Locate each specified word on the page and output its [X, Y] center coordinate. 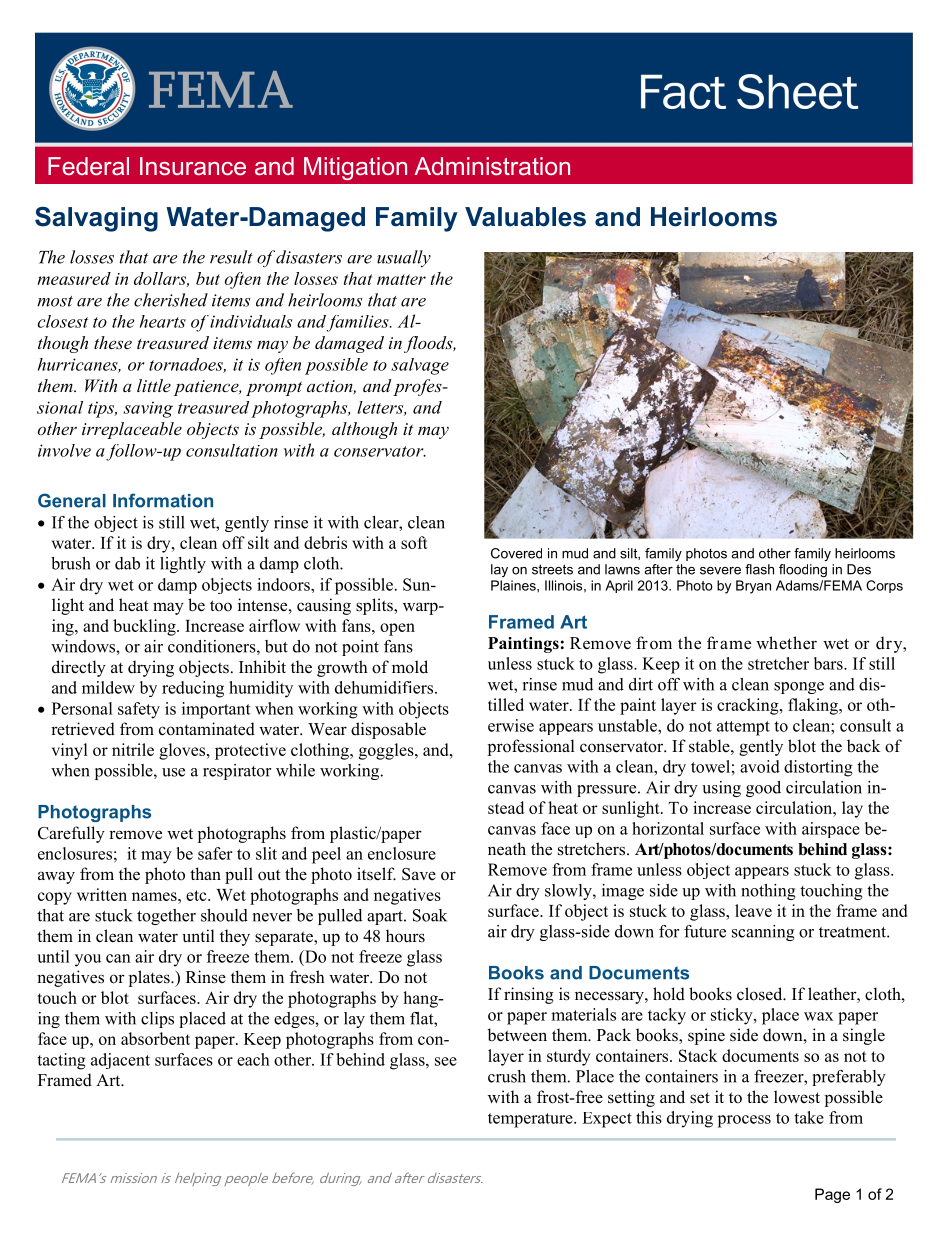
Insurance [193, 166]
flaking [814, 706]
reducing [193, 689]
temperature [531, 1120]
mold [410, 667]
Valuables [525, 217]
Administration [492, 166]
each [253, 1059]
